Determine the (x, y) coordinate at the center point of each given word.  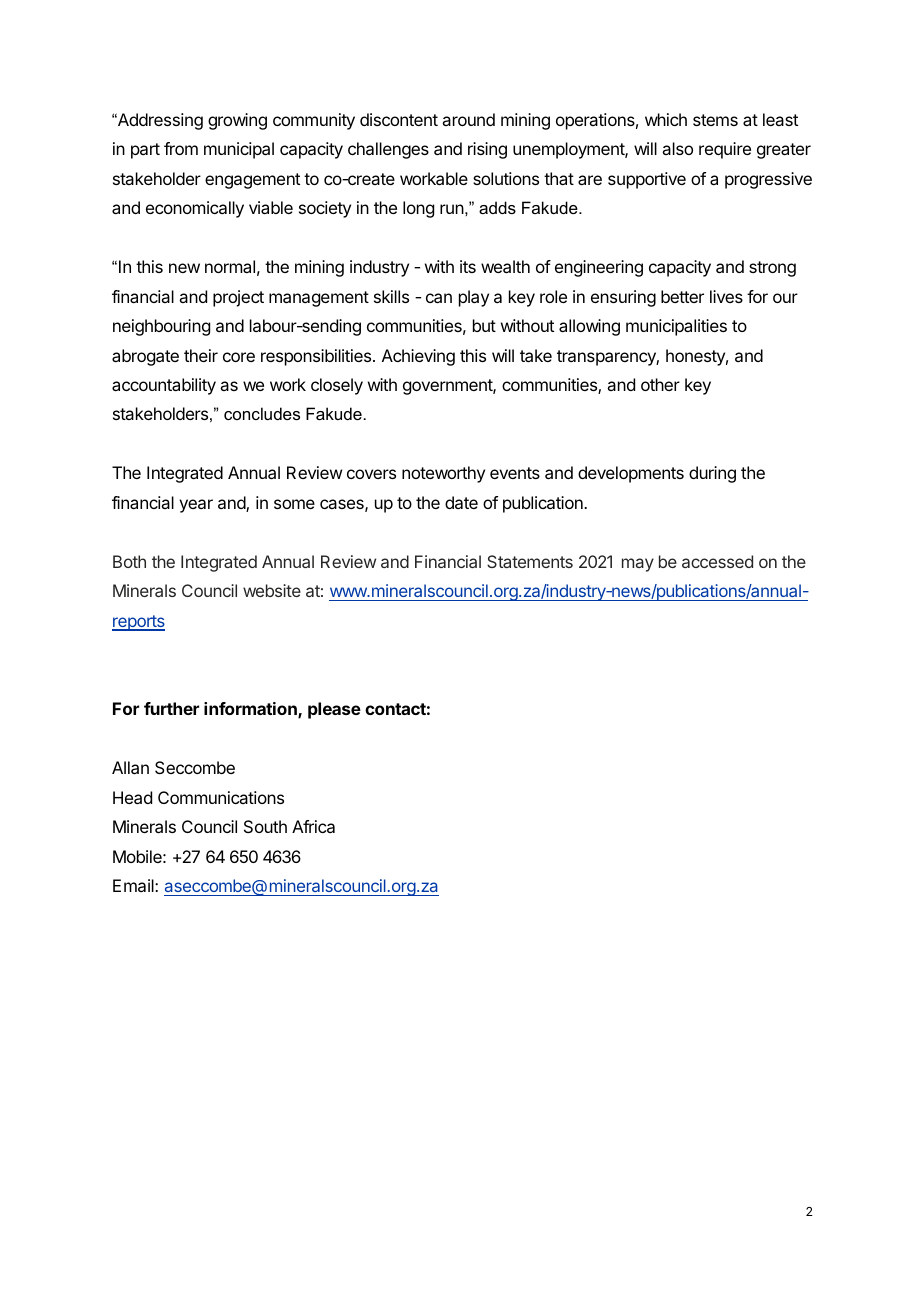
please (334, 710)
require (725, 150)
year (196, 506)
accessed (717, 561)
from (181, 148)
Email (134, 885)
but (484, 325)
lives (726, 296)
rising (487, 150)
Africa (313, 826)
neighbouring (161, 327)
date (461, 502)
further (171, 708)
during (712, 474)
